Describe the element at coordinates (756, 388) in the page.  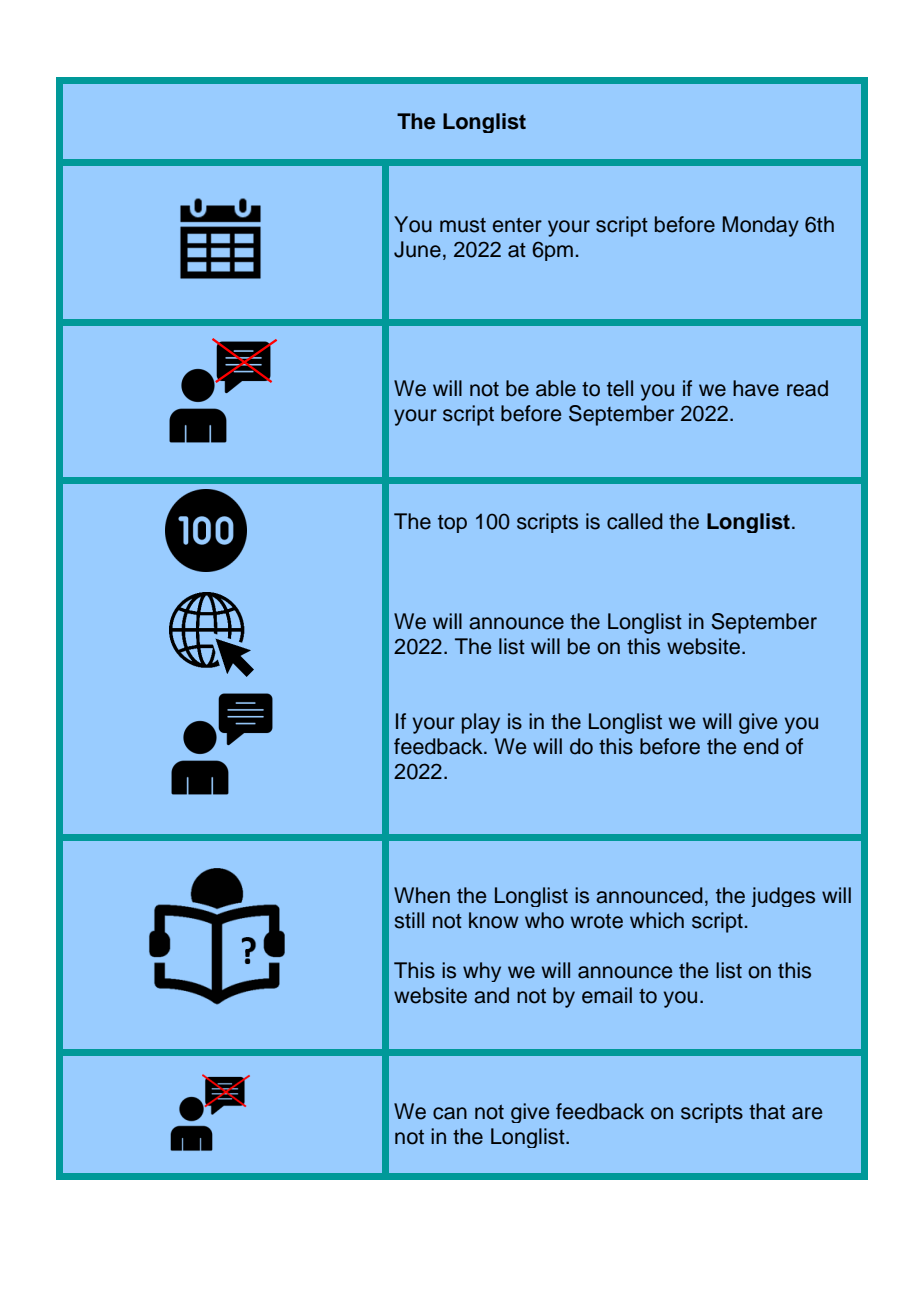
I see `have` at that location.
